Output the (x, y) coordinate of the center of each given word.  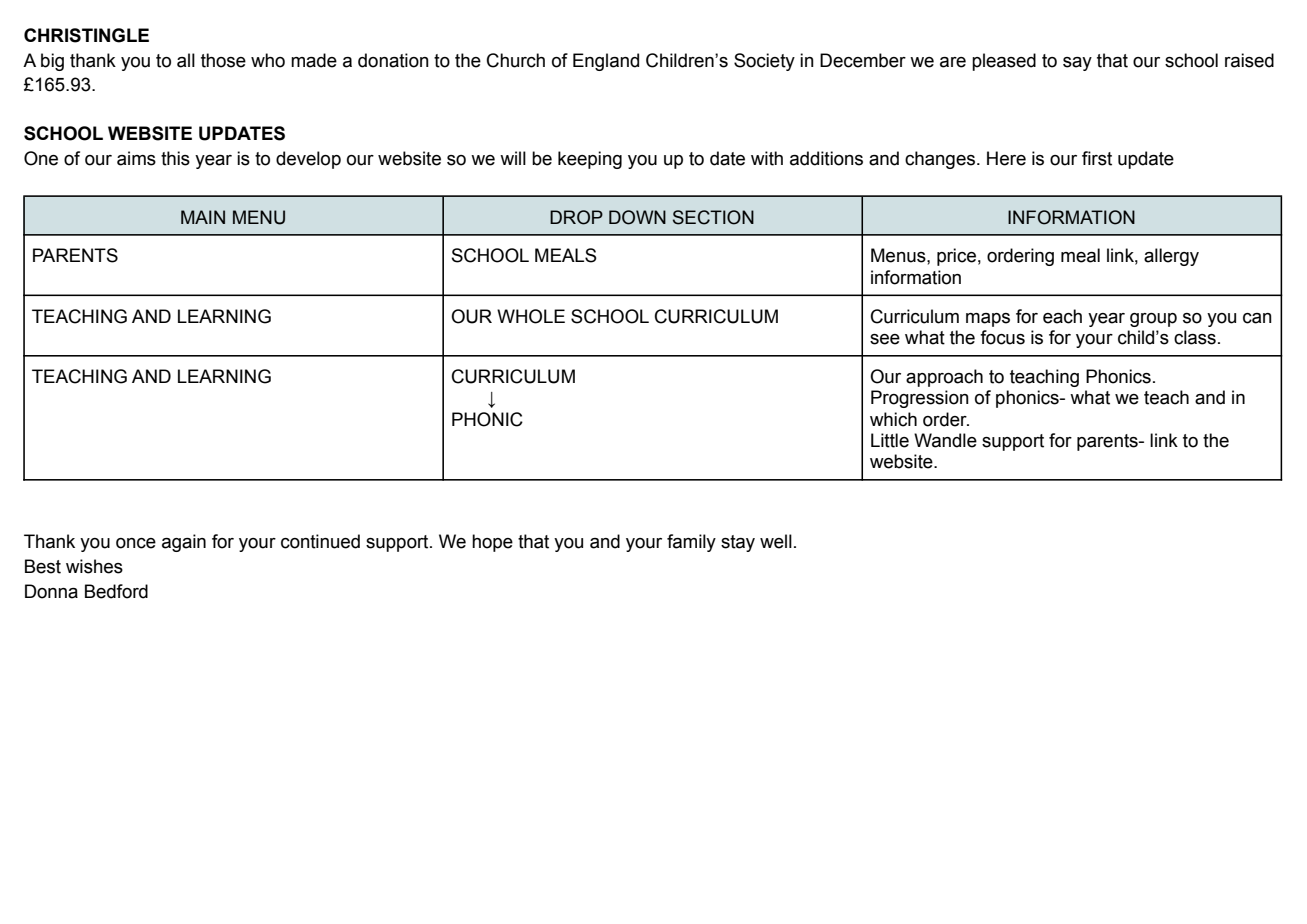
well (776, 541)
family (691, 543)
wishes (94, 566)
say (1077, 64)
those (223, 60)
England (606, 62)
